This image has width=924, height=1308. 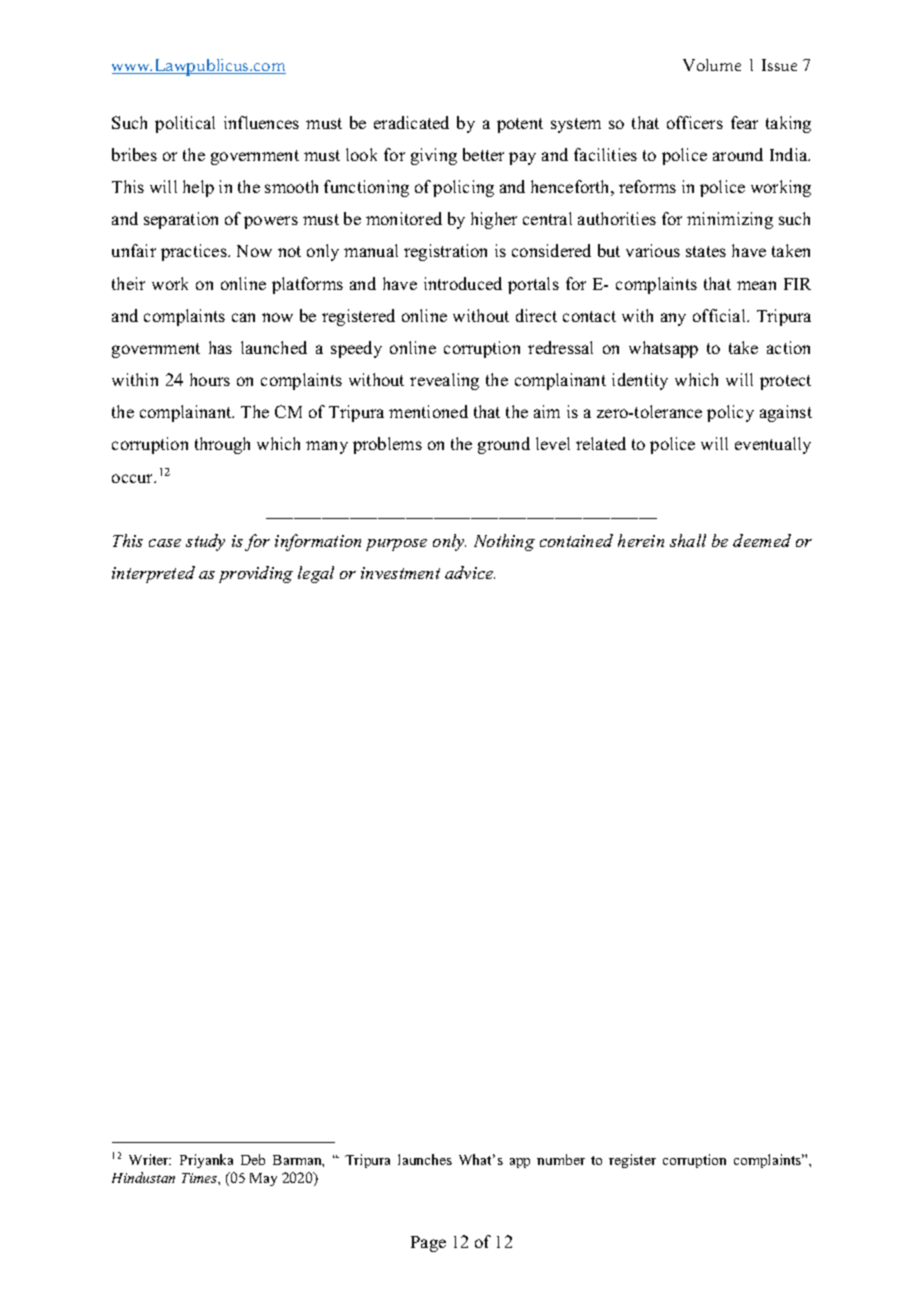 What do you see at coordinates (256, 574) in the image?
I see `providing` at bounding box center [256, 574].
